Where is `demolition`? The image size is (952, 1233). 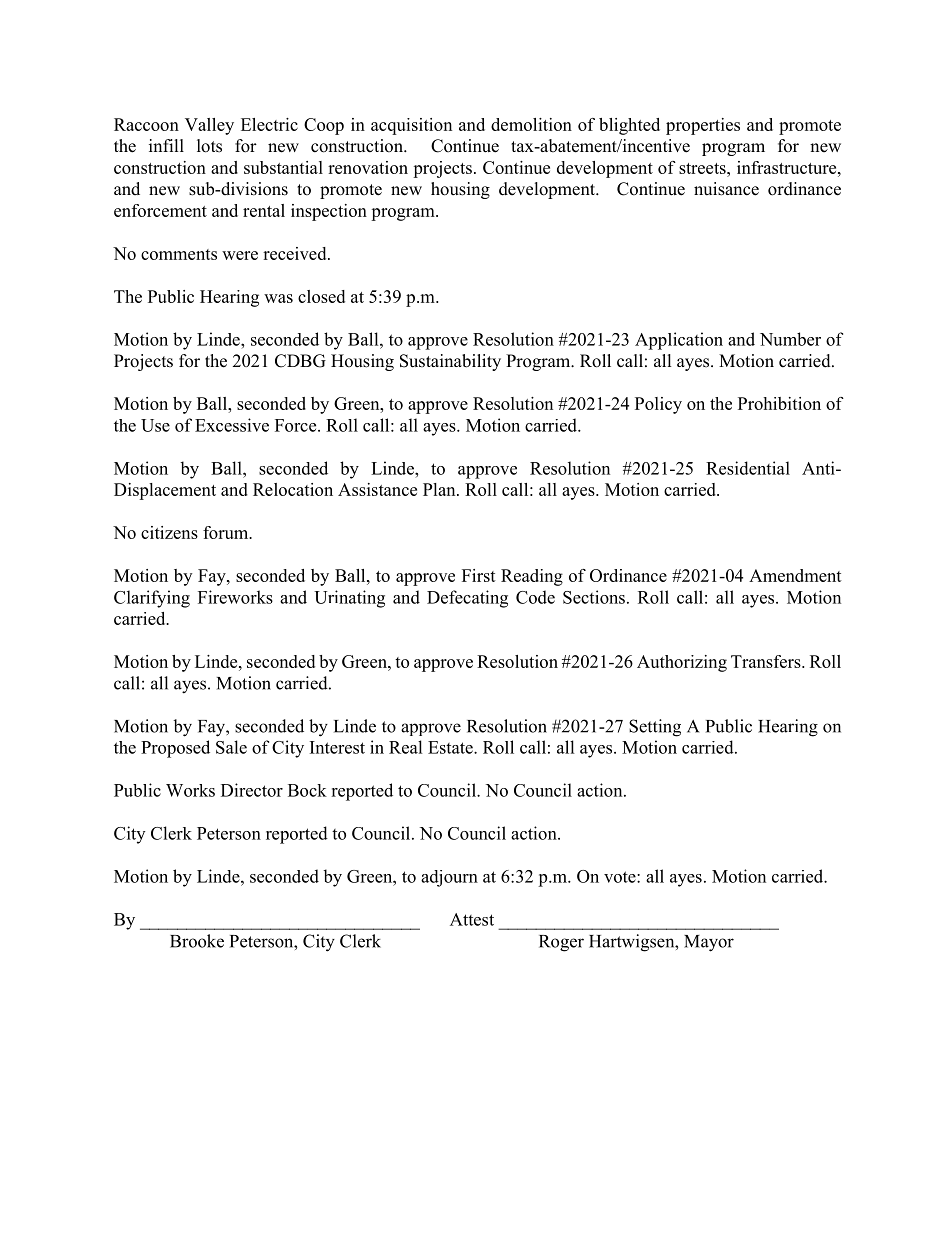 demolition is located at coordinates (531, 124).
